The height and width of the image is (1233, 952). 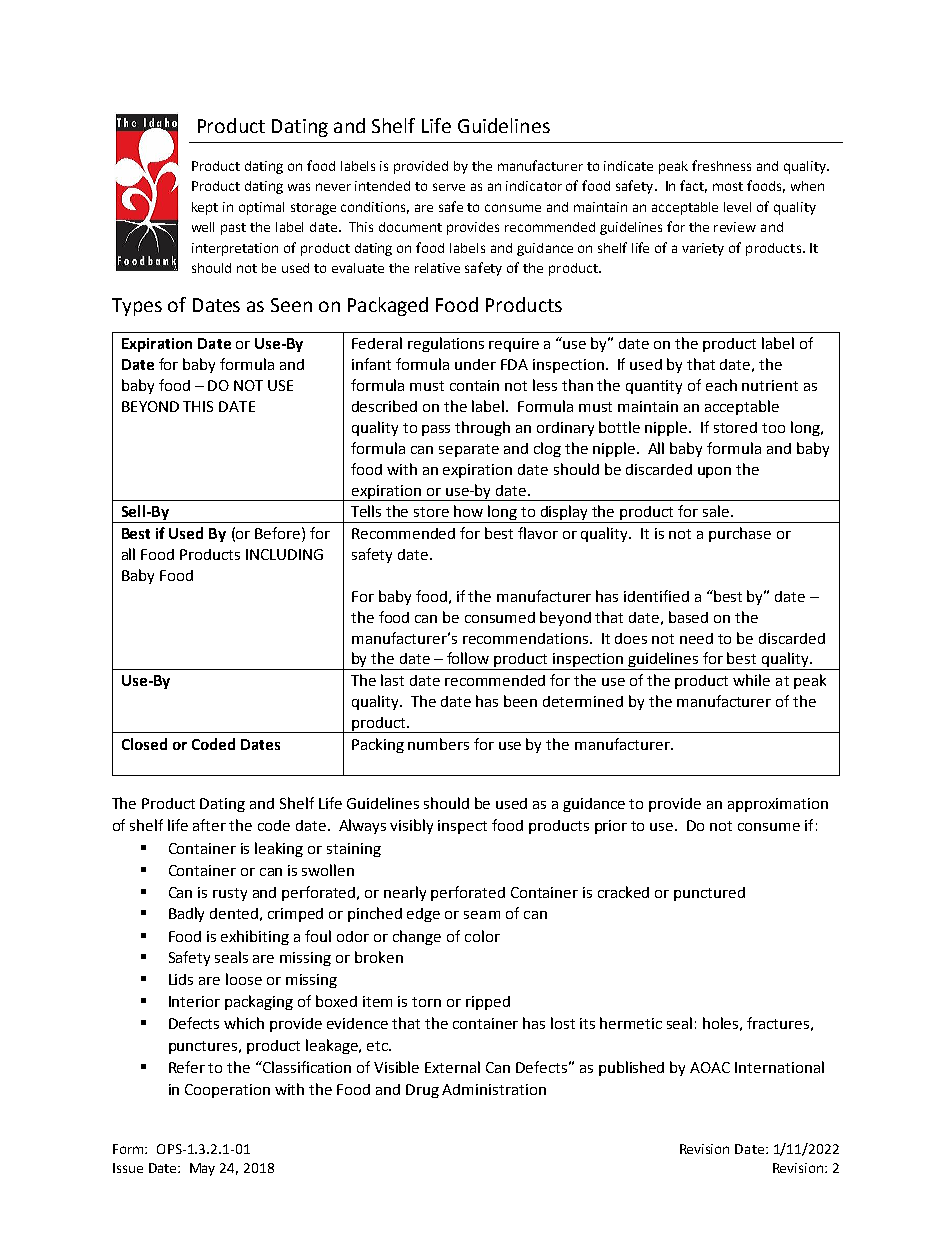 What do you see at coordinates (728, 186) in the image?
I see `most` at bounding box center [728, 186].
